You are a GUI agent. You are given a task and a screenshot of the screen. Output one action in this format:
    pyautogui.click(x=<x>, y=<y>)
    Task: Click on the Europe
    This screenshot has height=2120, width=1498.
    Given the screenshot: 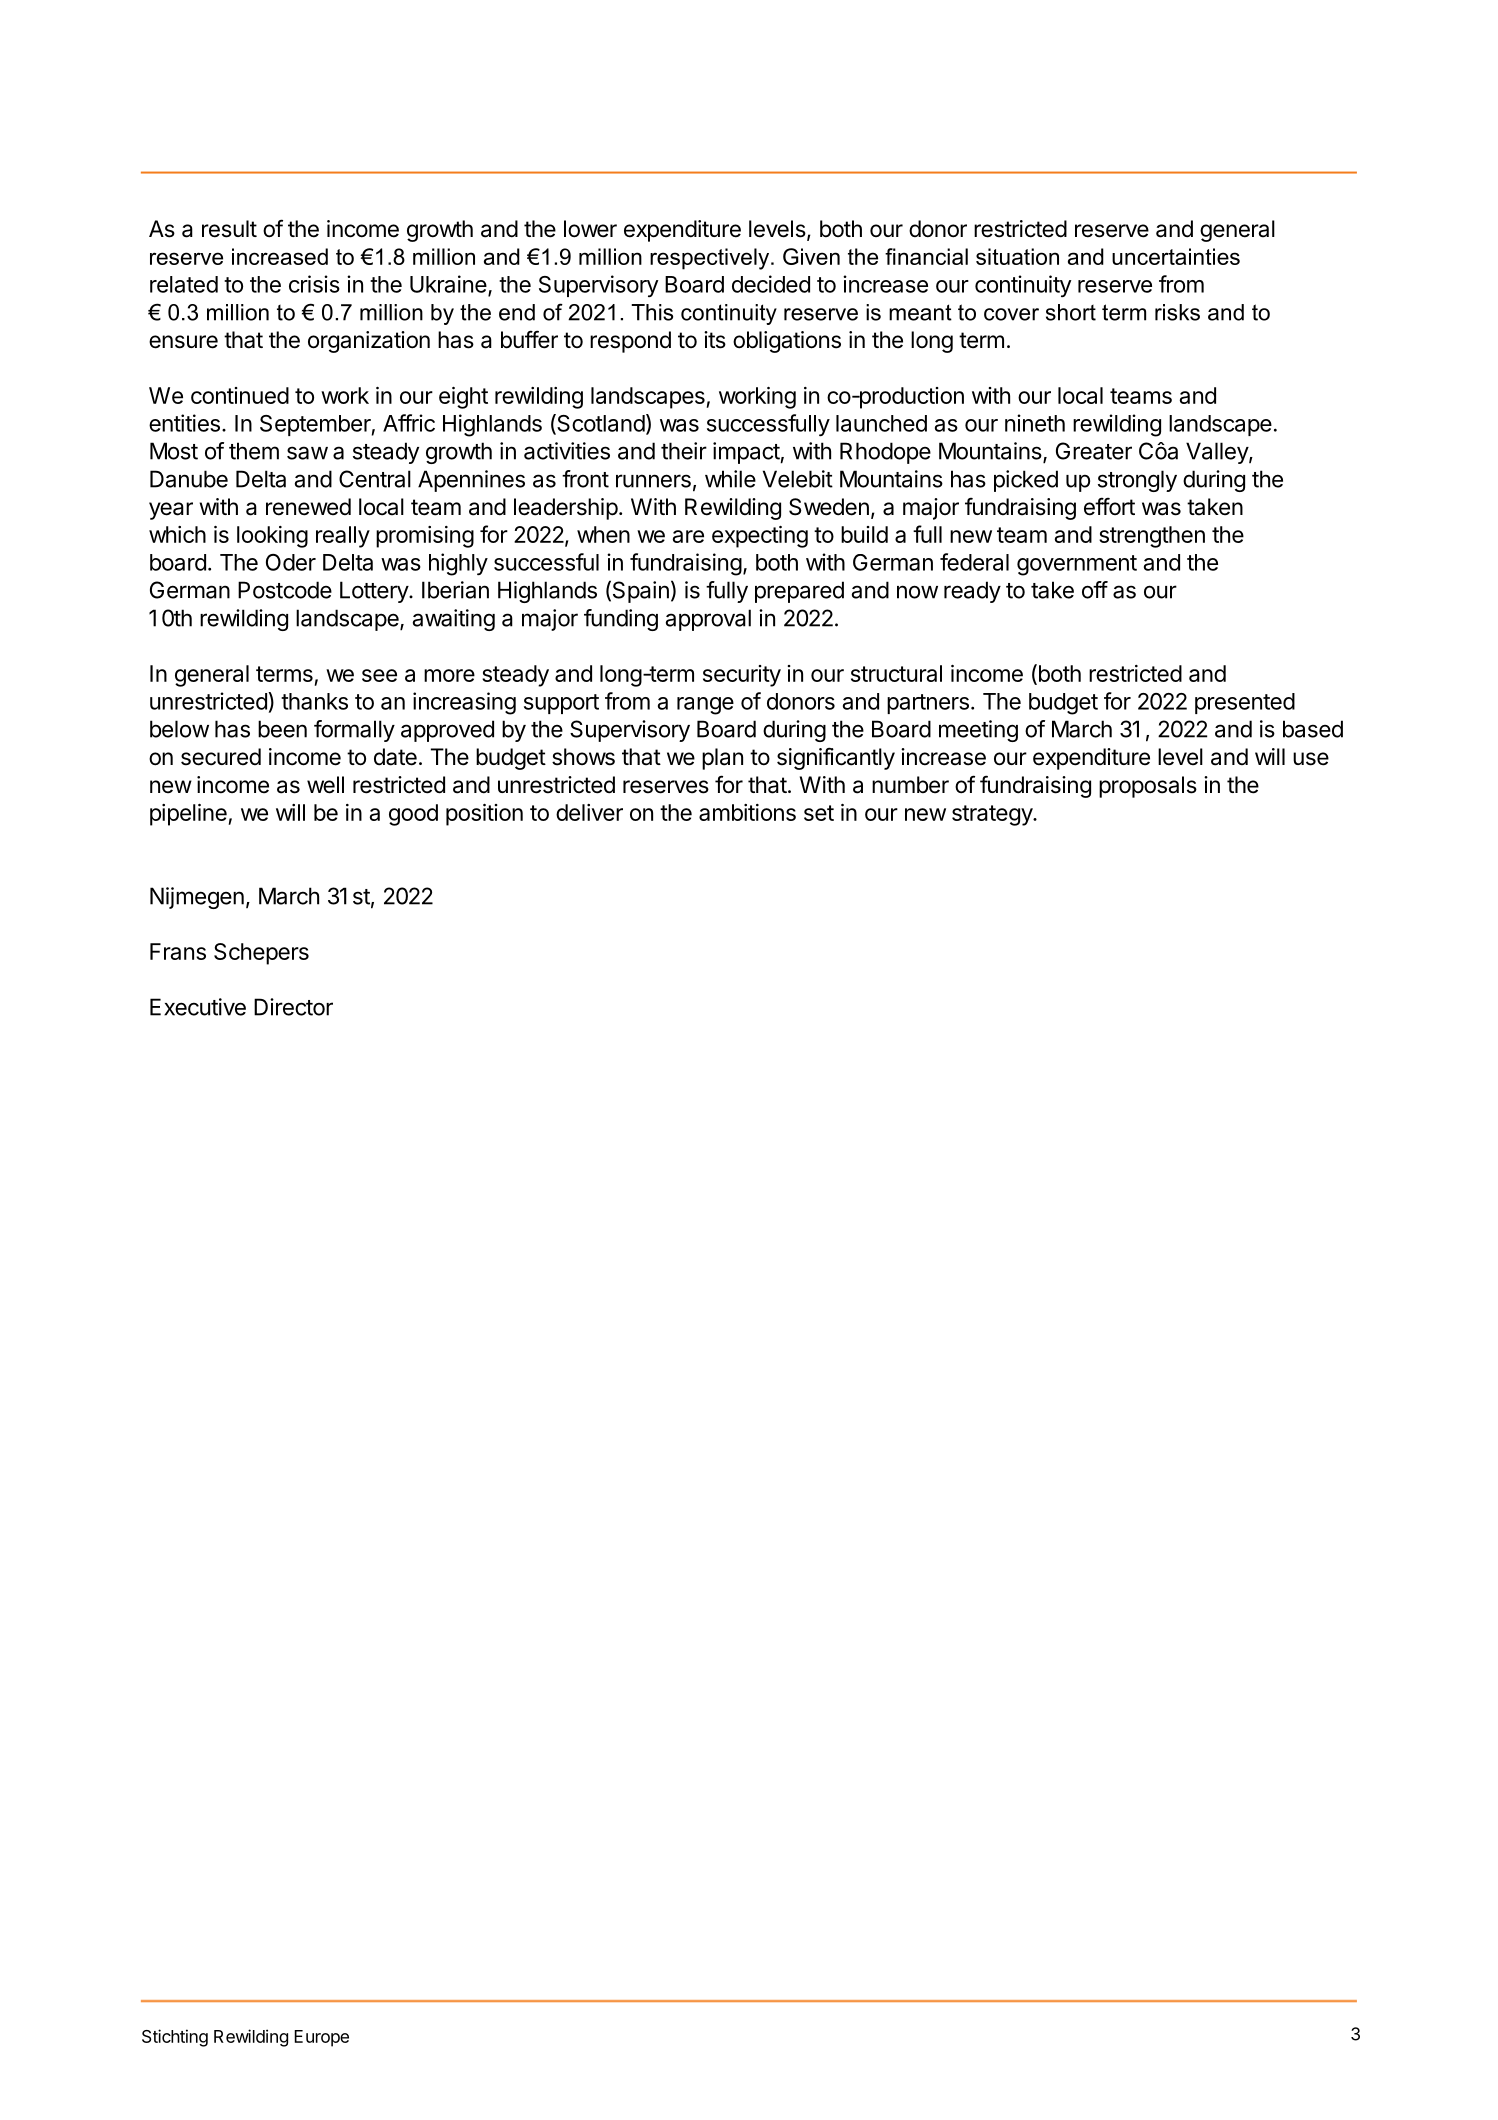 What is the action you would take?
    pyautogui.click(x=321, y=2038)
